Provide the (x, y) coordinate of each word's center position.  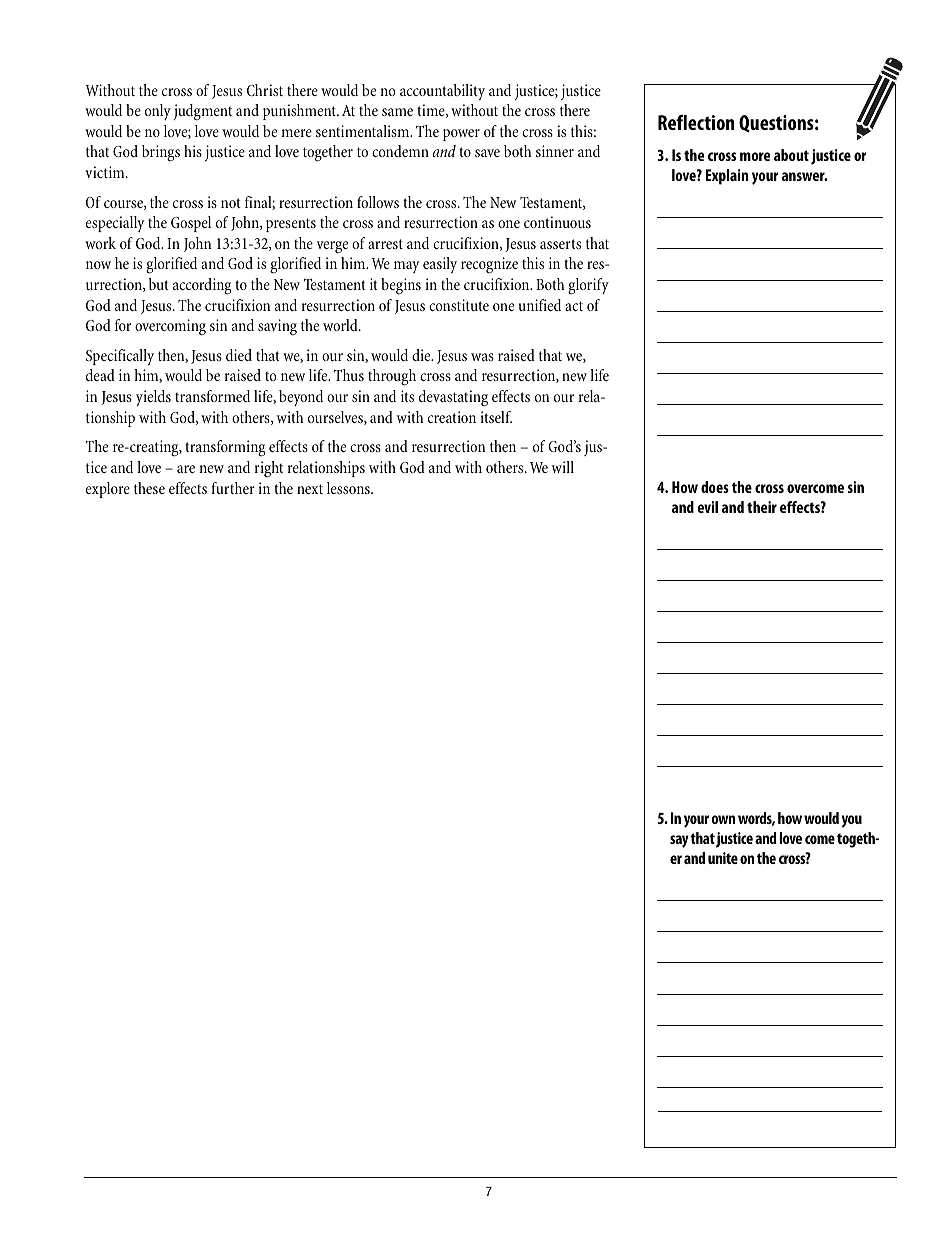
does (715, 487)
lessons (349, 488)
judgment (202, 112)
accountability (442, 92)
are (186, 469)
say (679, 841)
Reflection (696, 122)
